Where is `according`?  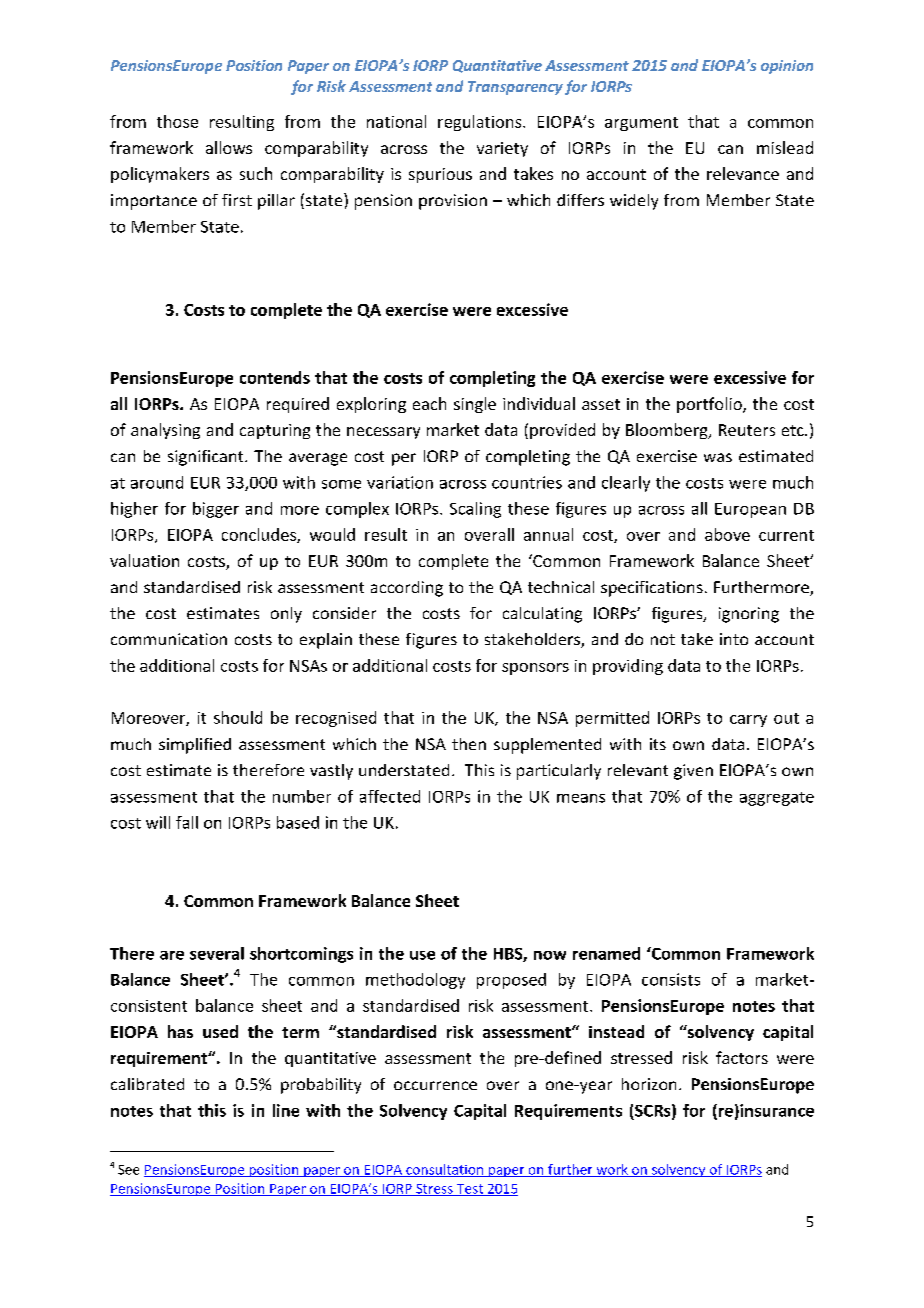 according is located at coordinates (407, 589).
